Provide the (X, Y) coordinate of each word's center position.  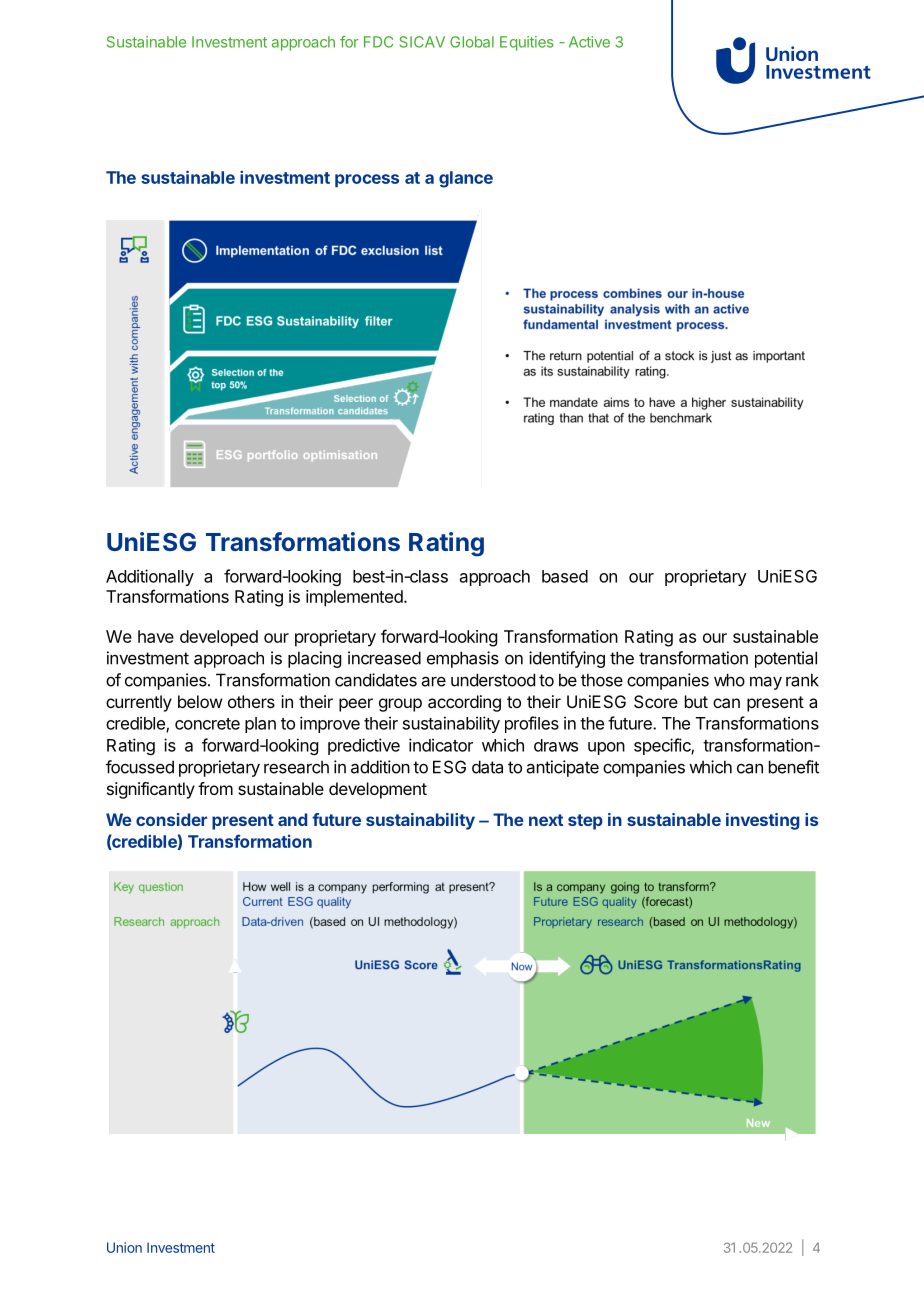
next (546, 820)
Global (472, 42)
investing (763, 821)
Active (589, 42)
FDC (378, 42)
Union (124, 1247)
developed (219, 638)
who (729, 680)
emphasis (463, 659)
